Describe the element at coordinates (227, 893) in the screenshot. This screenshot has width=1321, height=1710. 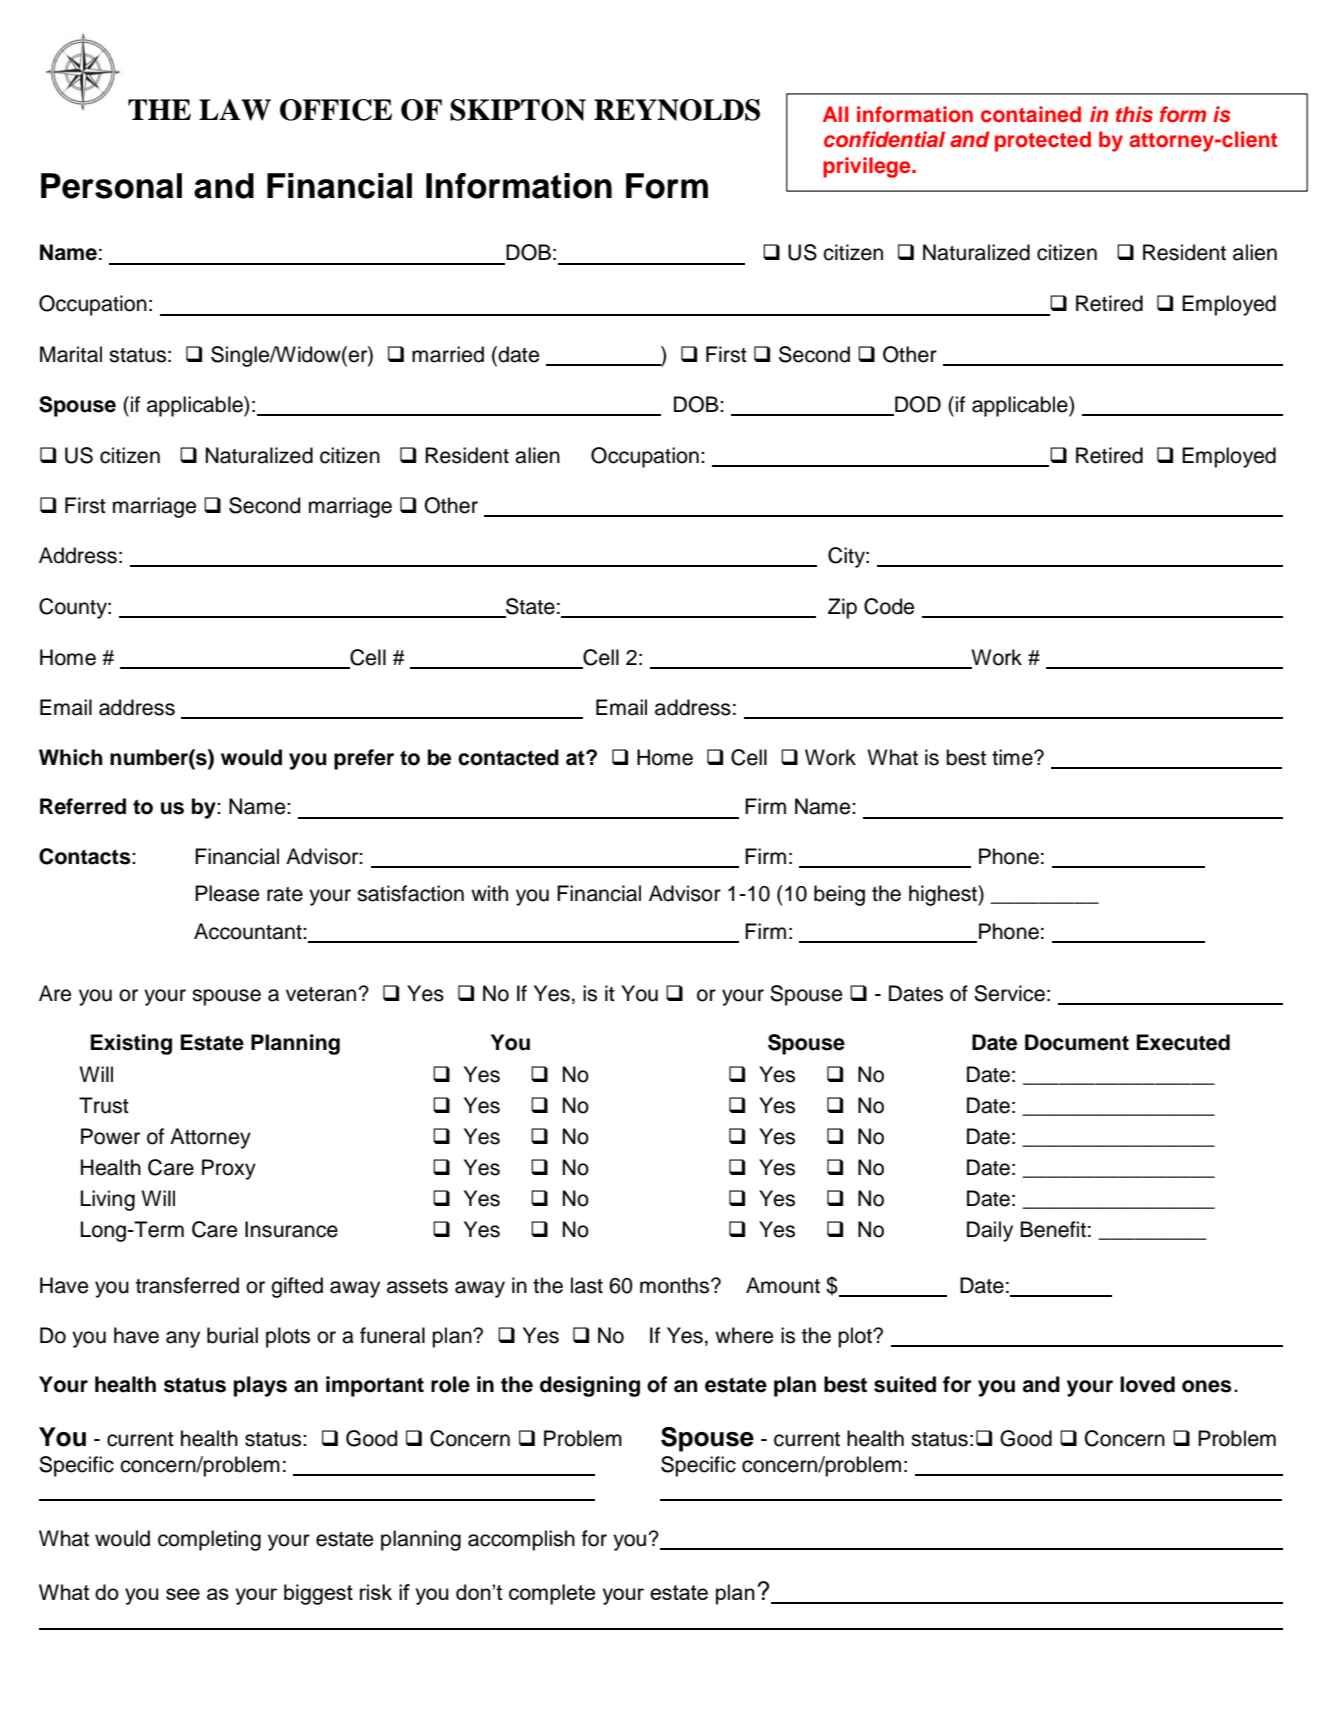
I see `Please` at that location.
